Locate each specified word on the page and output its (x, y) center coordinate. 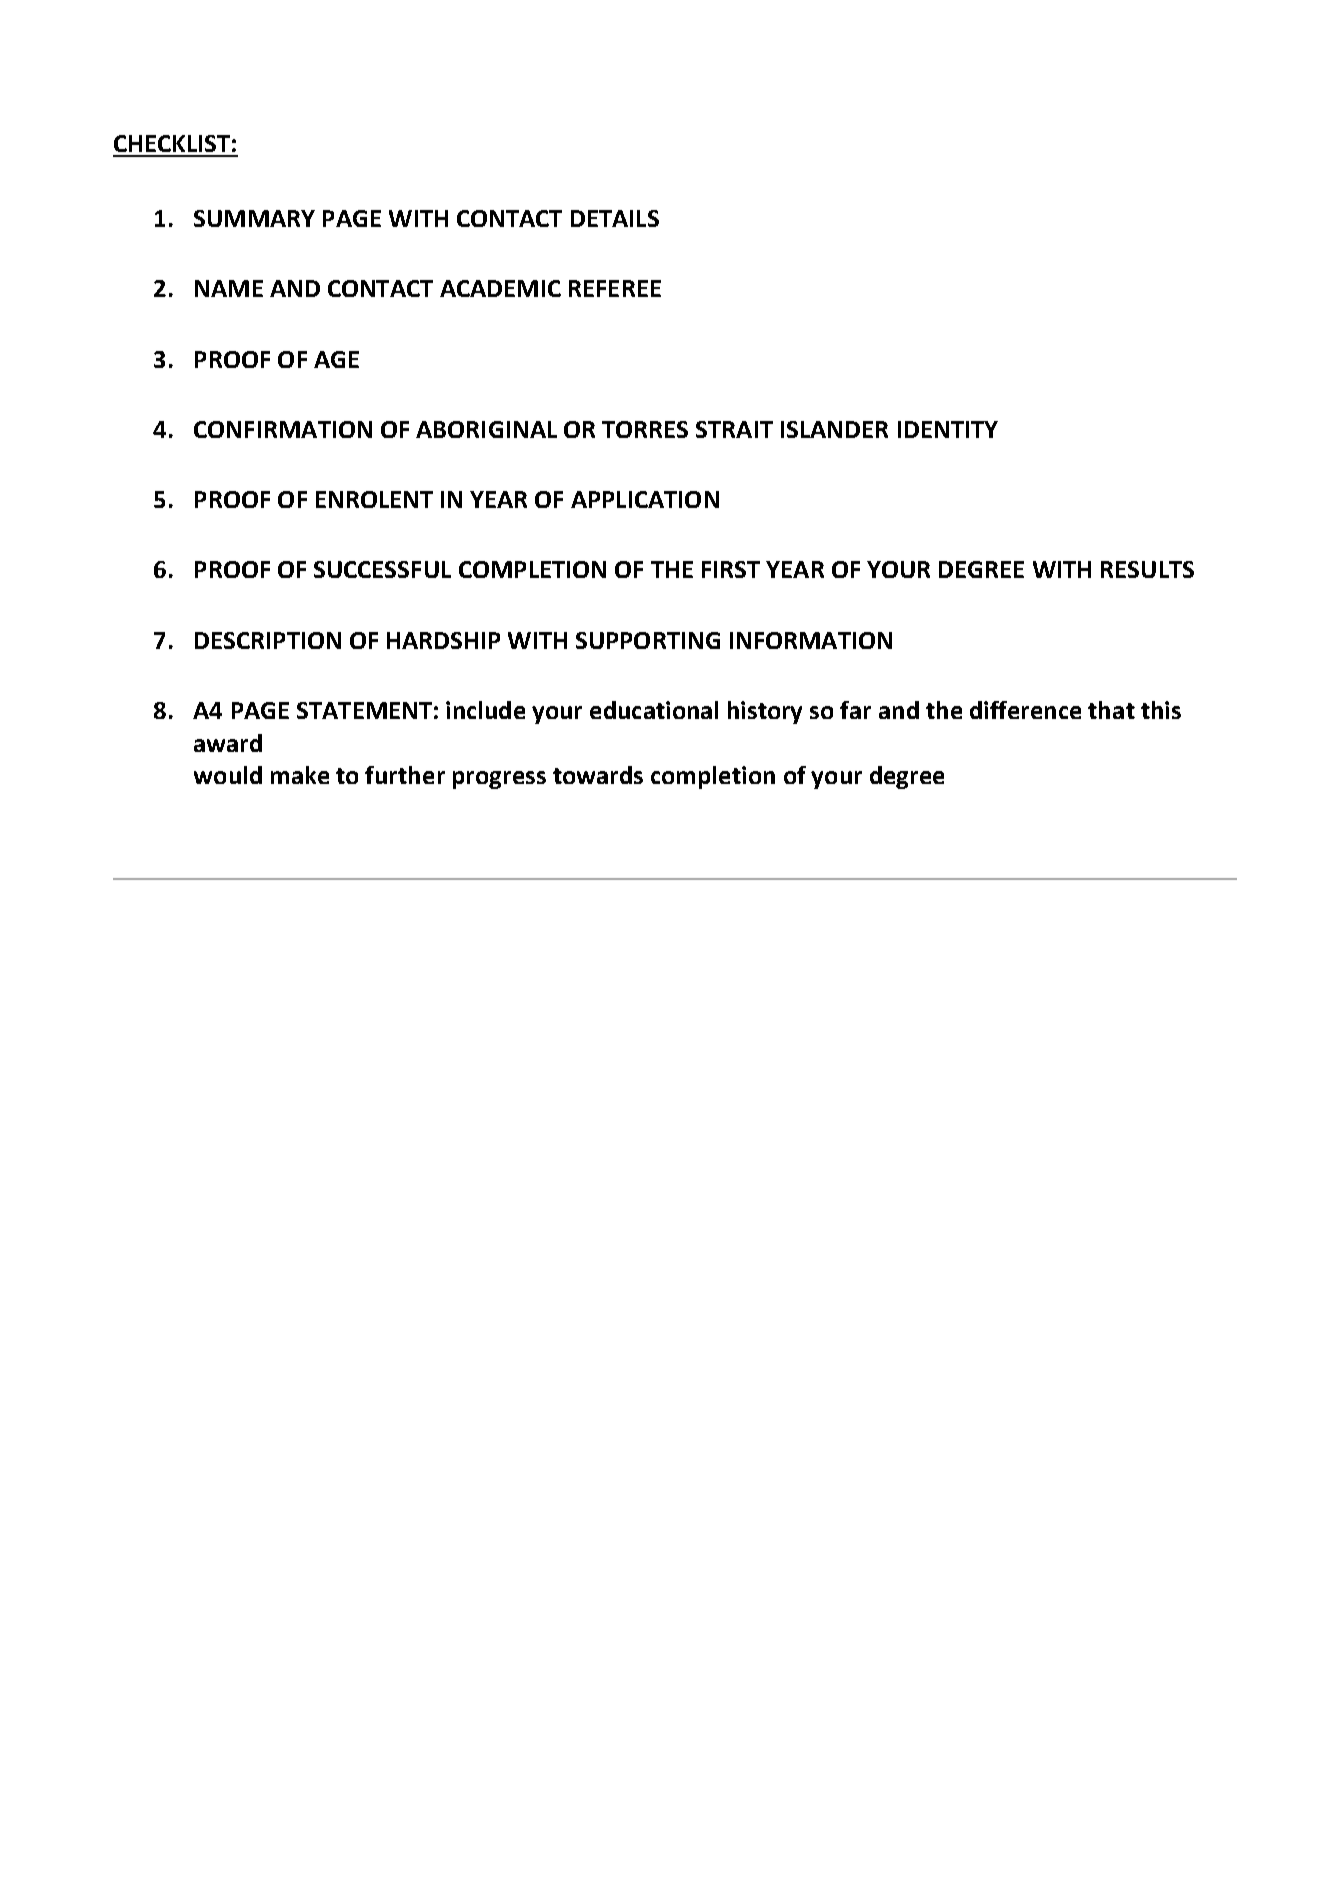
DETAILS (615, 218)
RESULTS (1147, 569)
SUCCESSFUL (382, 569)
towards (598, 775)
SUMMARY (254, 218)
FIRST (731, 569)
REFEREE (615, 288)
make (300, 775)
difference (1025, 710)
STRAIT (734, 429)
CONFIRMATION (283, 429)
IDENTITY (948, 429)
